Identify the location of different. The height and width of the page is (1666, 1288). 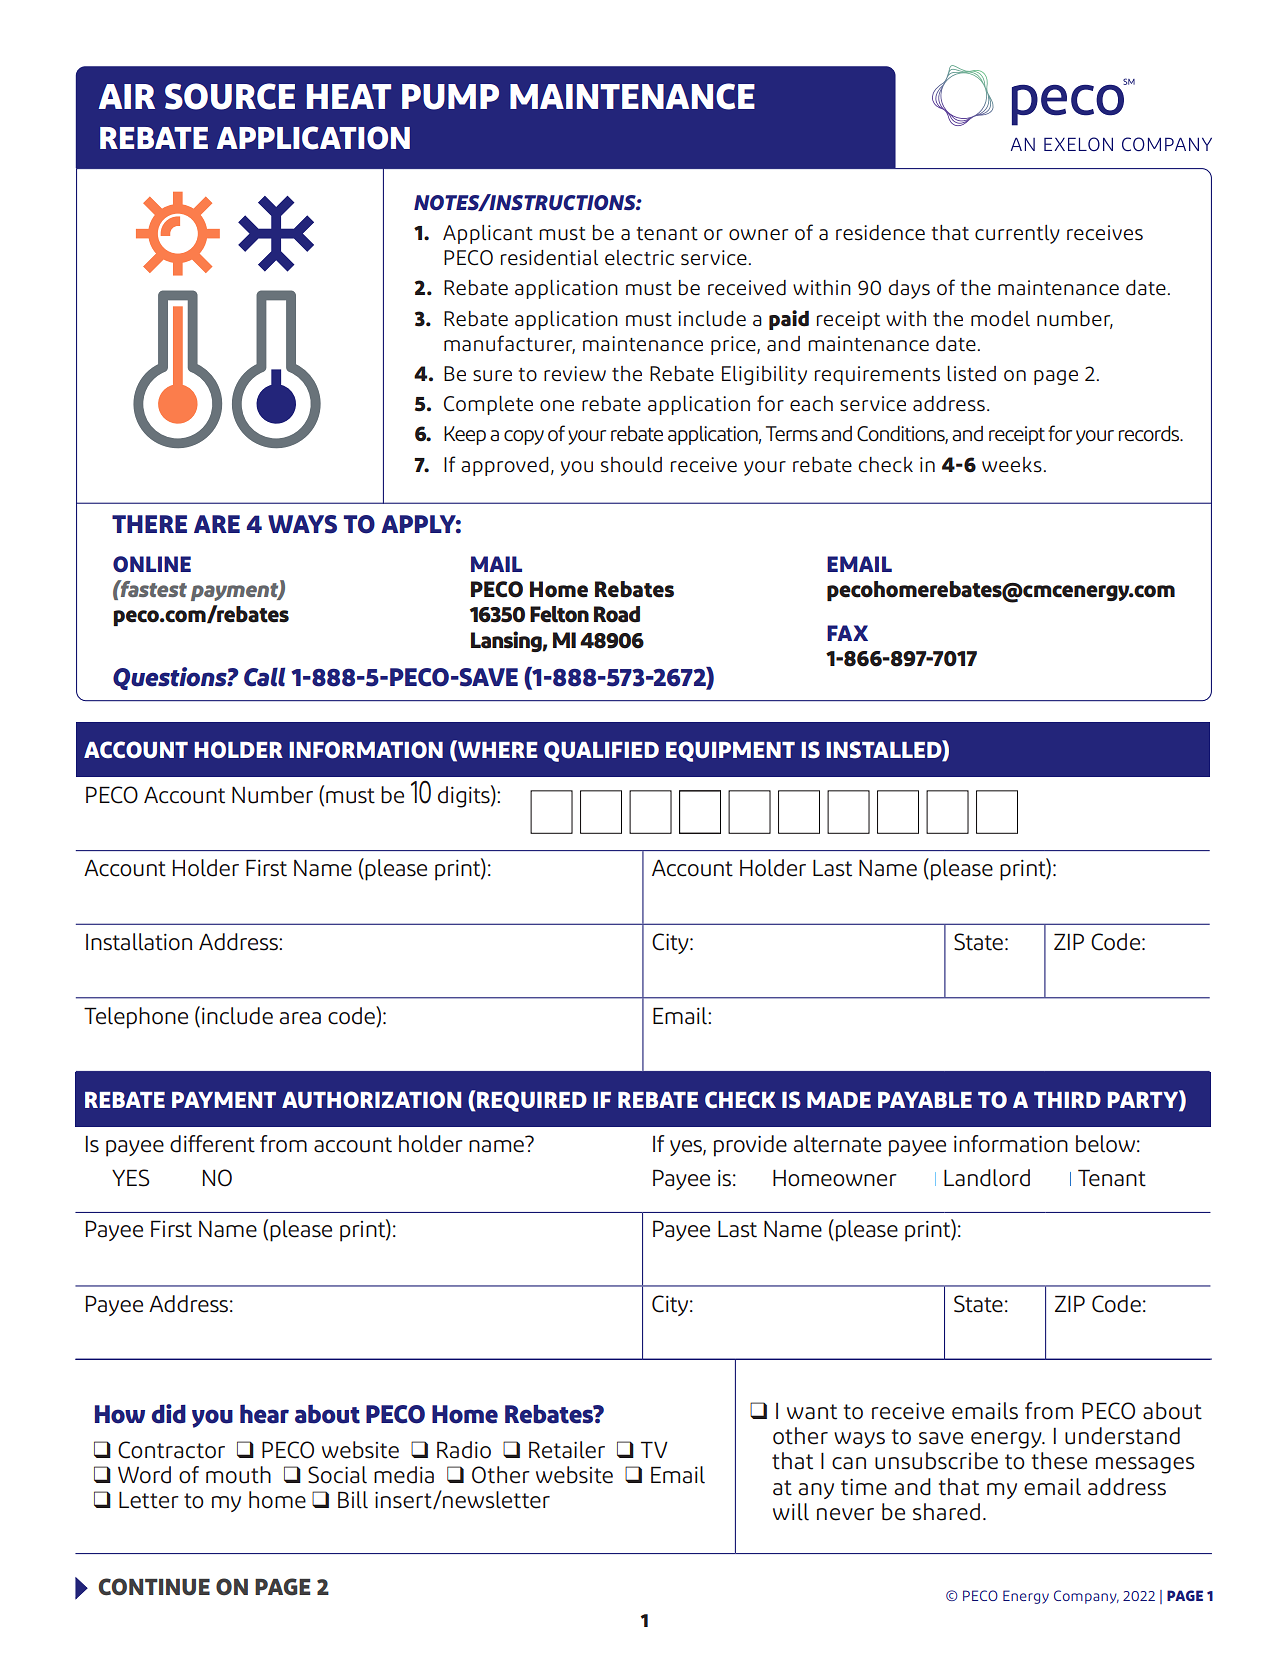
(212, 1144).
